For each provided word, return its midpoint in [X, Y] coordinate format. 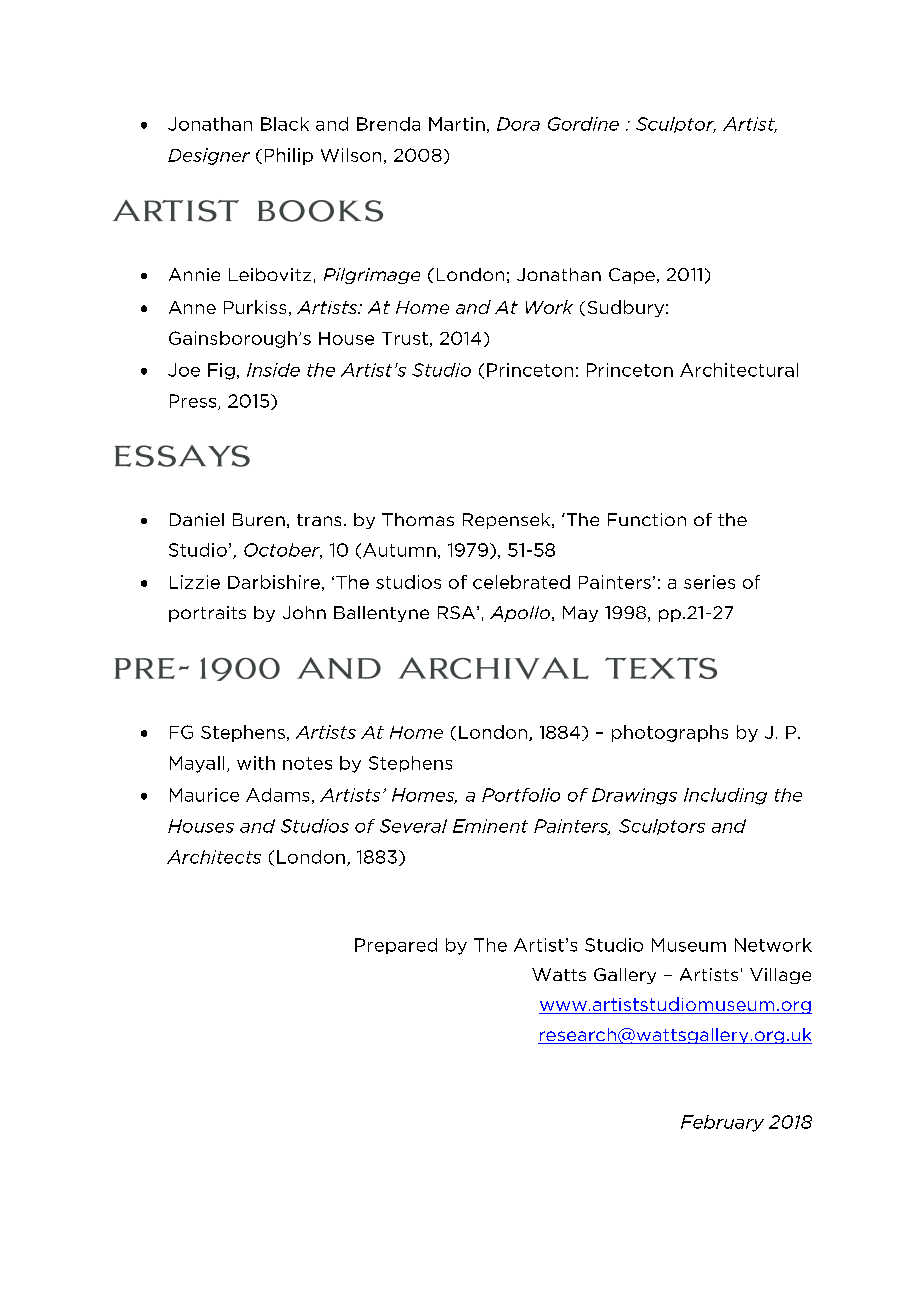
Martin [457, 124]
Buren [259, 519]
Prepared [396, 946]
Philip [289, 156]
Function [647, 519]
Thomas [418, 519]
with [256, 763]
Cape [632, 276]
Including [725, 796]
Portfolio [521, 795]
